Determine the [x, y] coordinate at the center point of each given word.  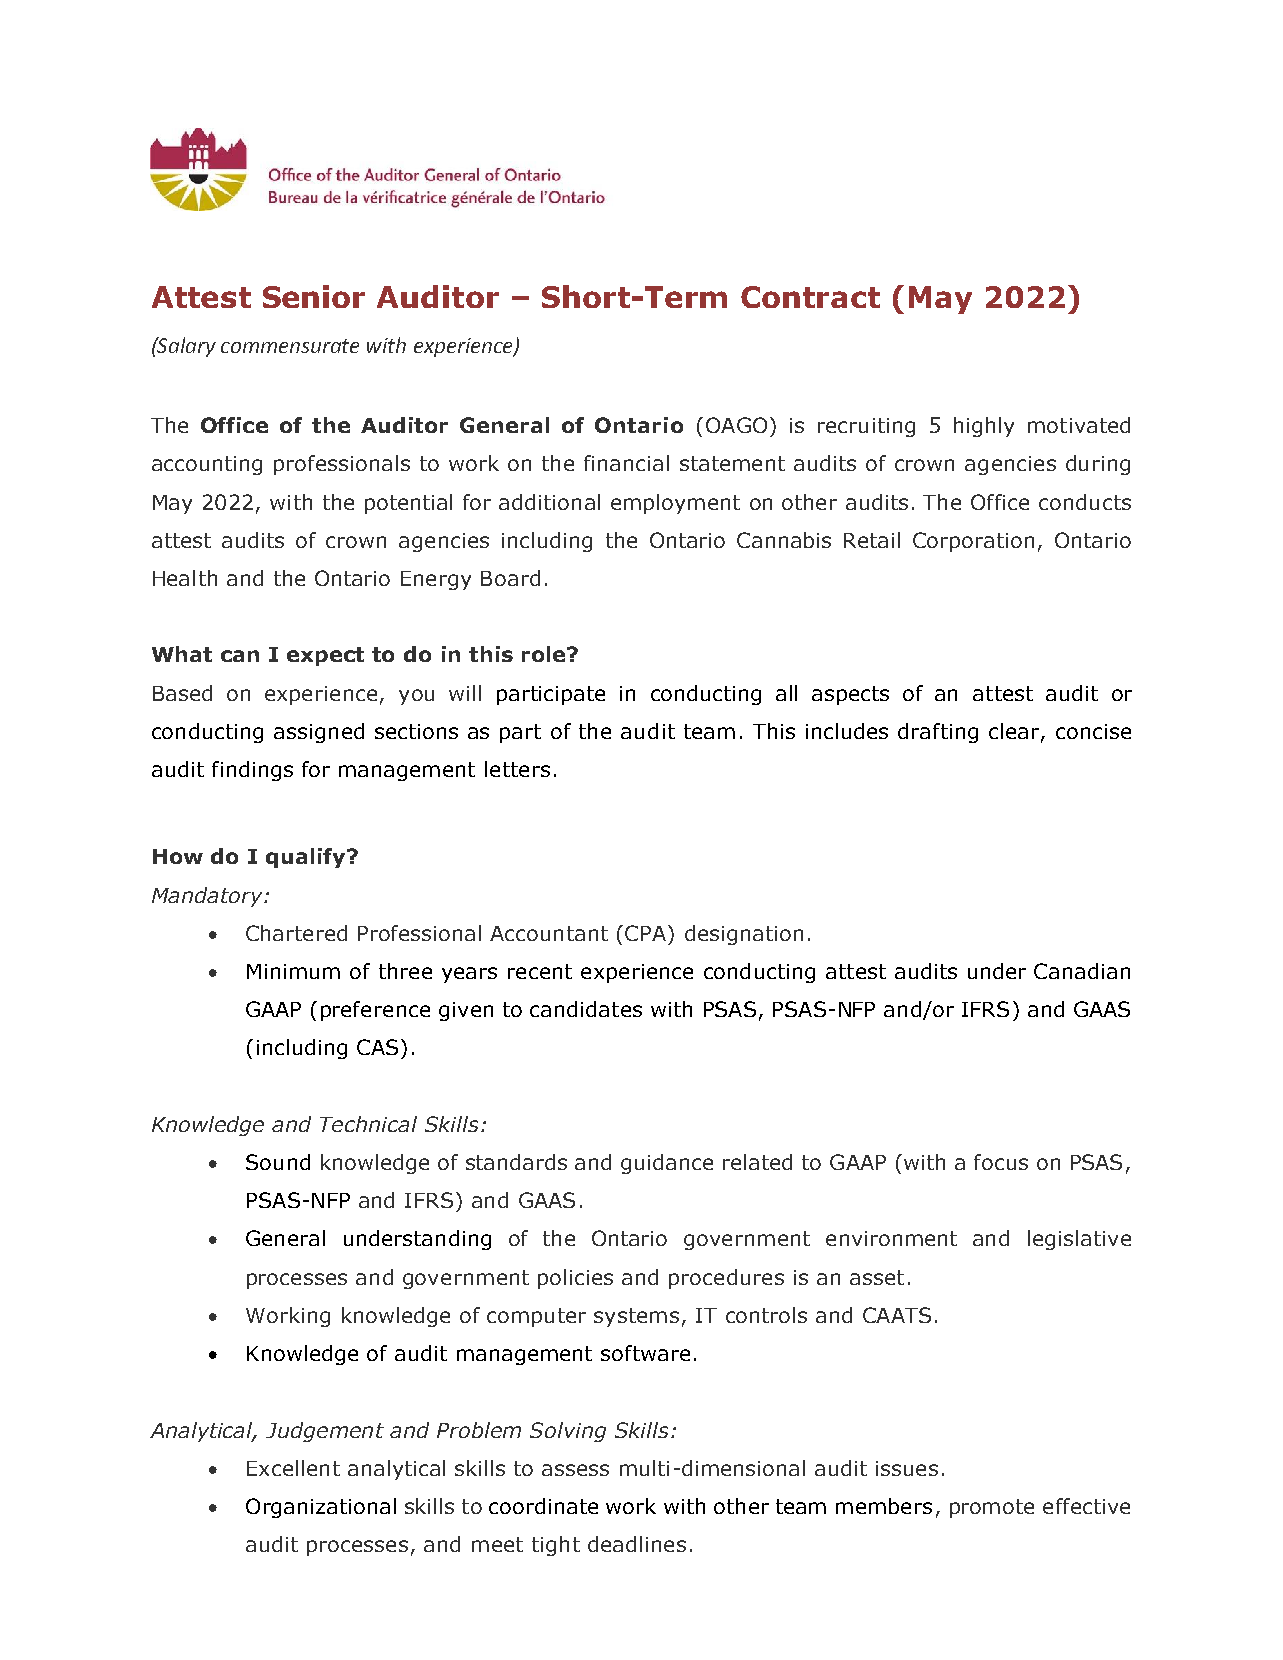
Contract [810, 297]
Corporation [973, 542]
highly [984, 427]
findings [252, 771]
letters [517, 769]
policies [575, 1279]
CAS [377, 1047]
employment [675, 504]
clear [1015, 732]
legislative [1079, 1240]
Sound [278, 1162]
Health [185, 578]
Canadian [1082, 971]
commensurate [290, 346]
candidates [586, 1009]
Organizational [321, 1508]
